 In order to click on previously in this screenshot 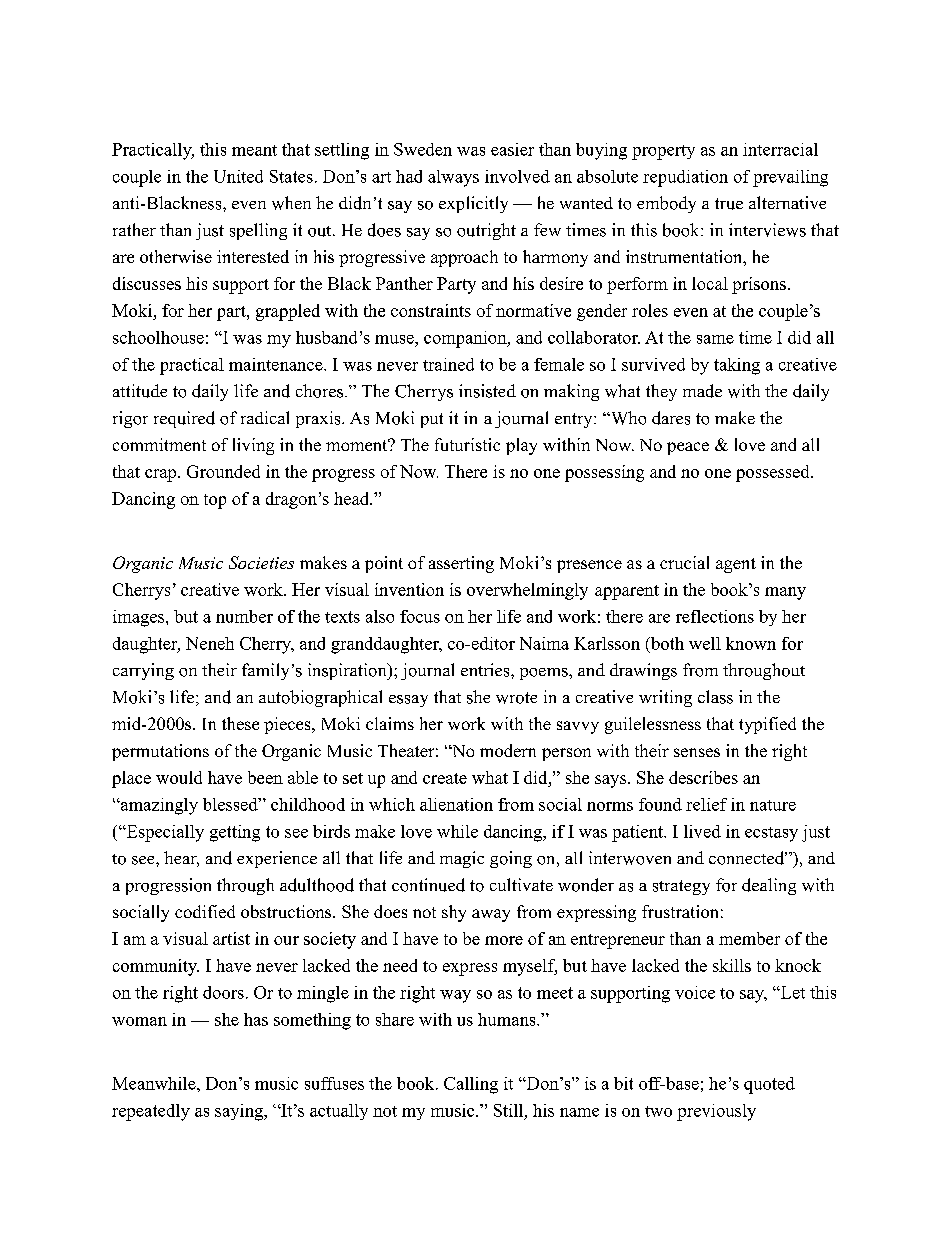, I will do `click(716, 1112)`.
